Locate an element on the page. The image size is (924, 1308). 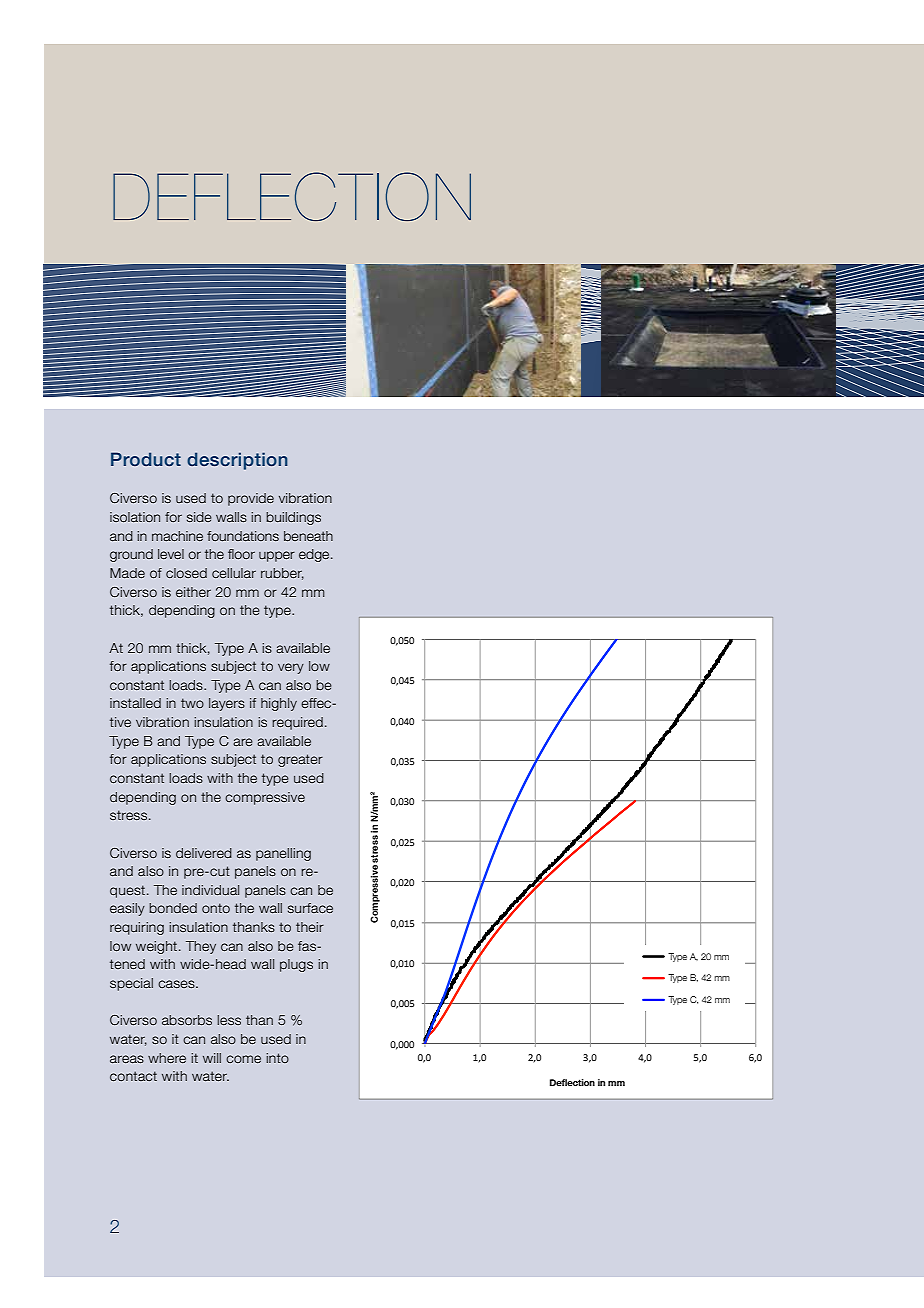
delivered is located at coordinates (204, 853).
